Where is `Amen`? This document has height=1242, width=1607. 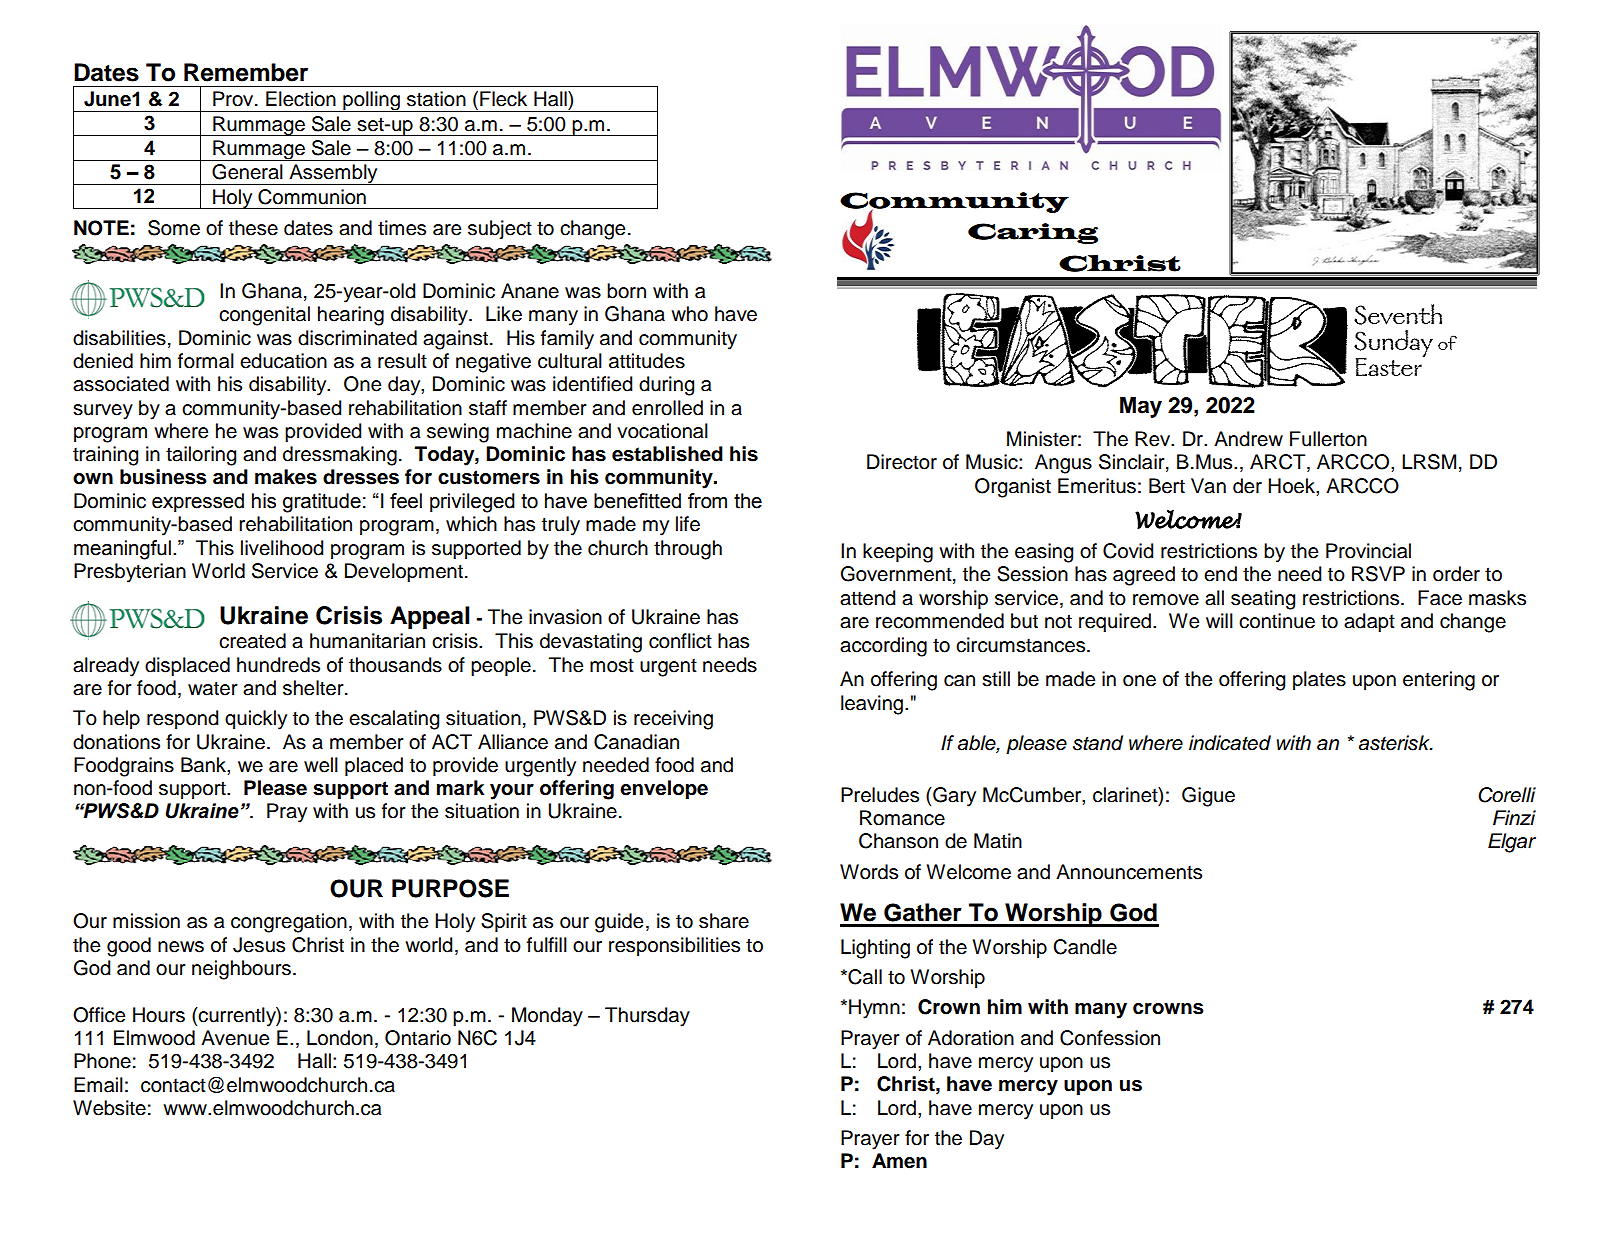 Amen is located at coordinates (899, 1161).
